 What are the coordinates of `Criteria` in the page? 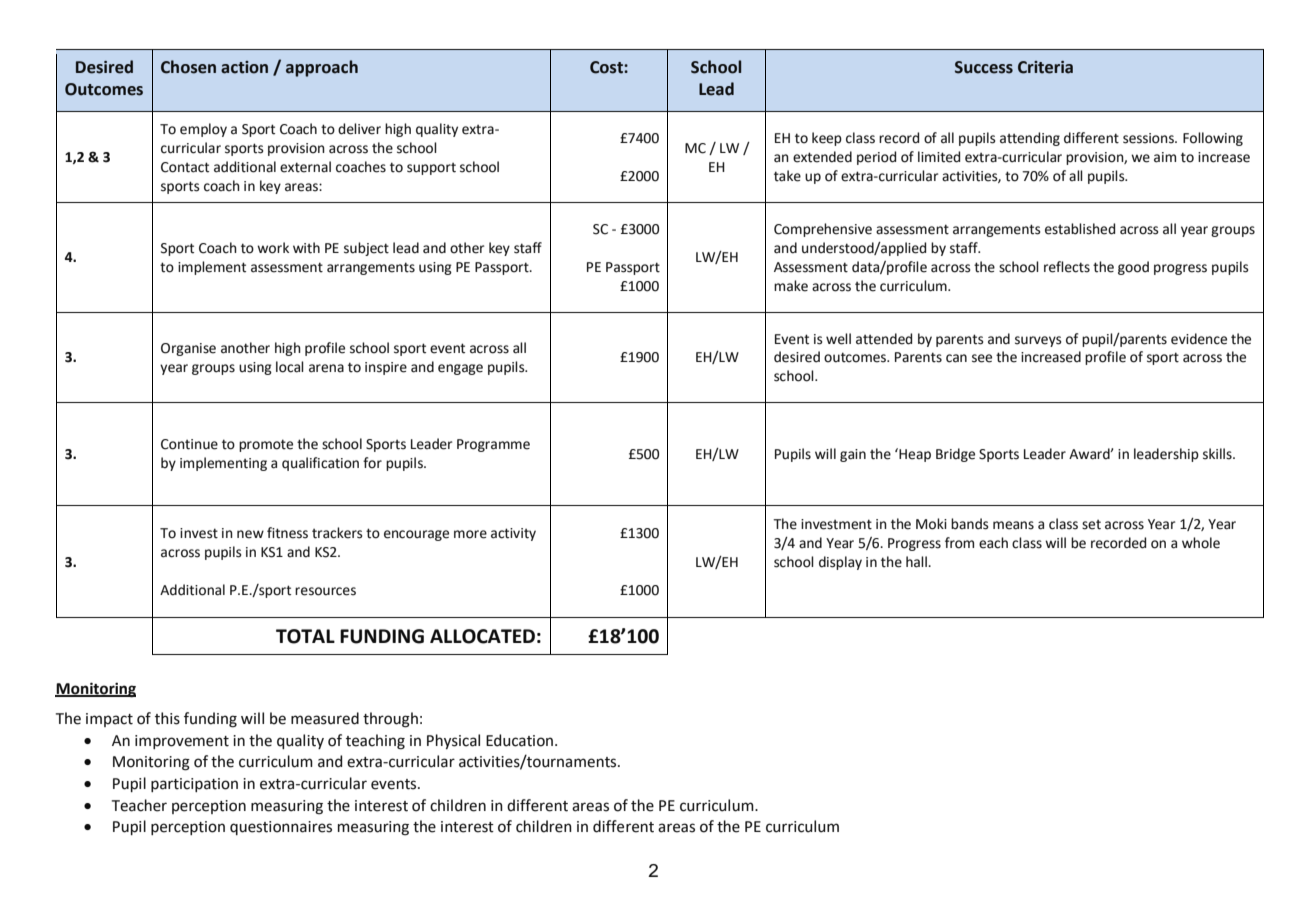 It's located at (1045, 67).
